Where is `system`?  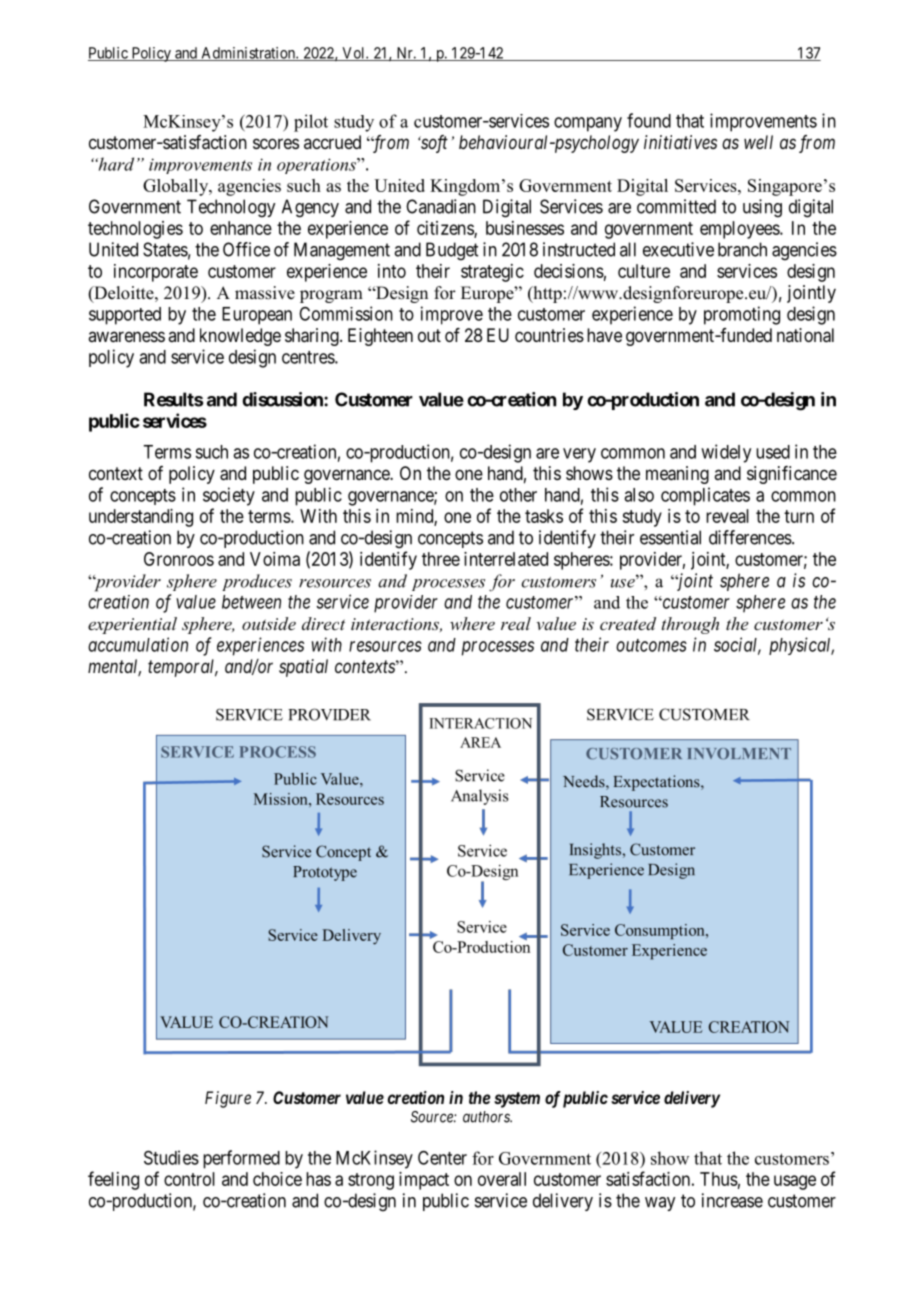 system is located at coordinates (517, 1100).
